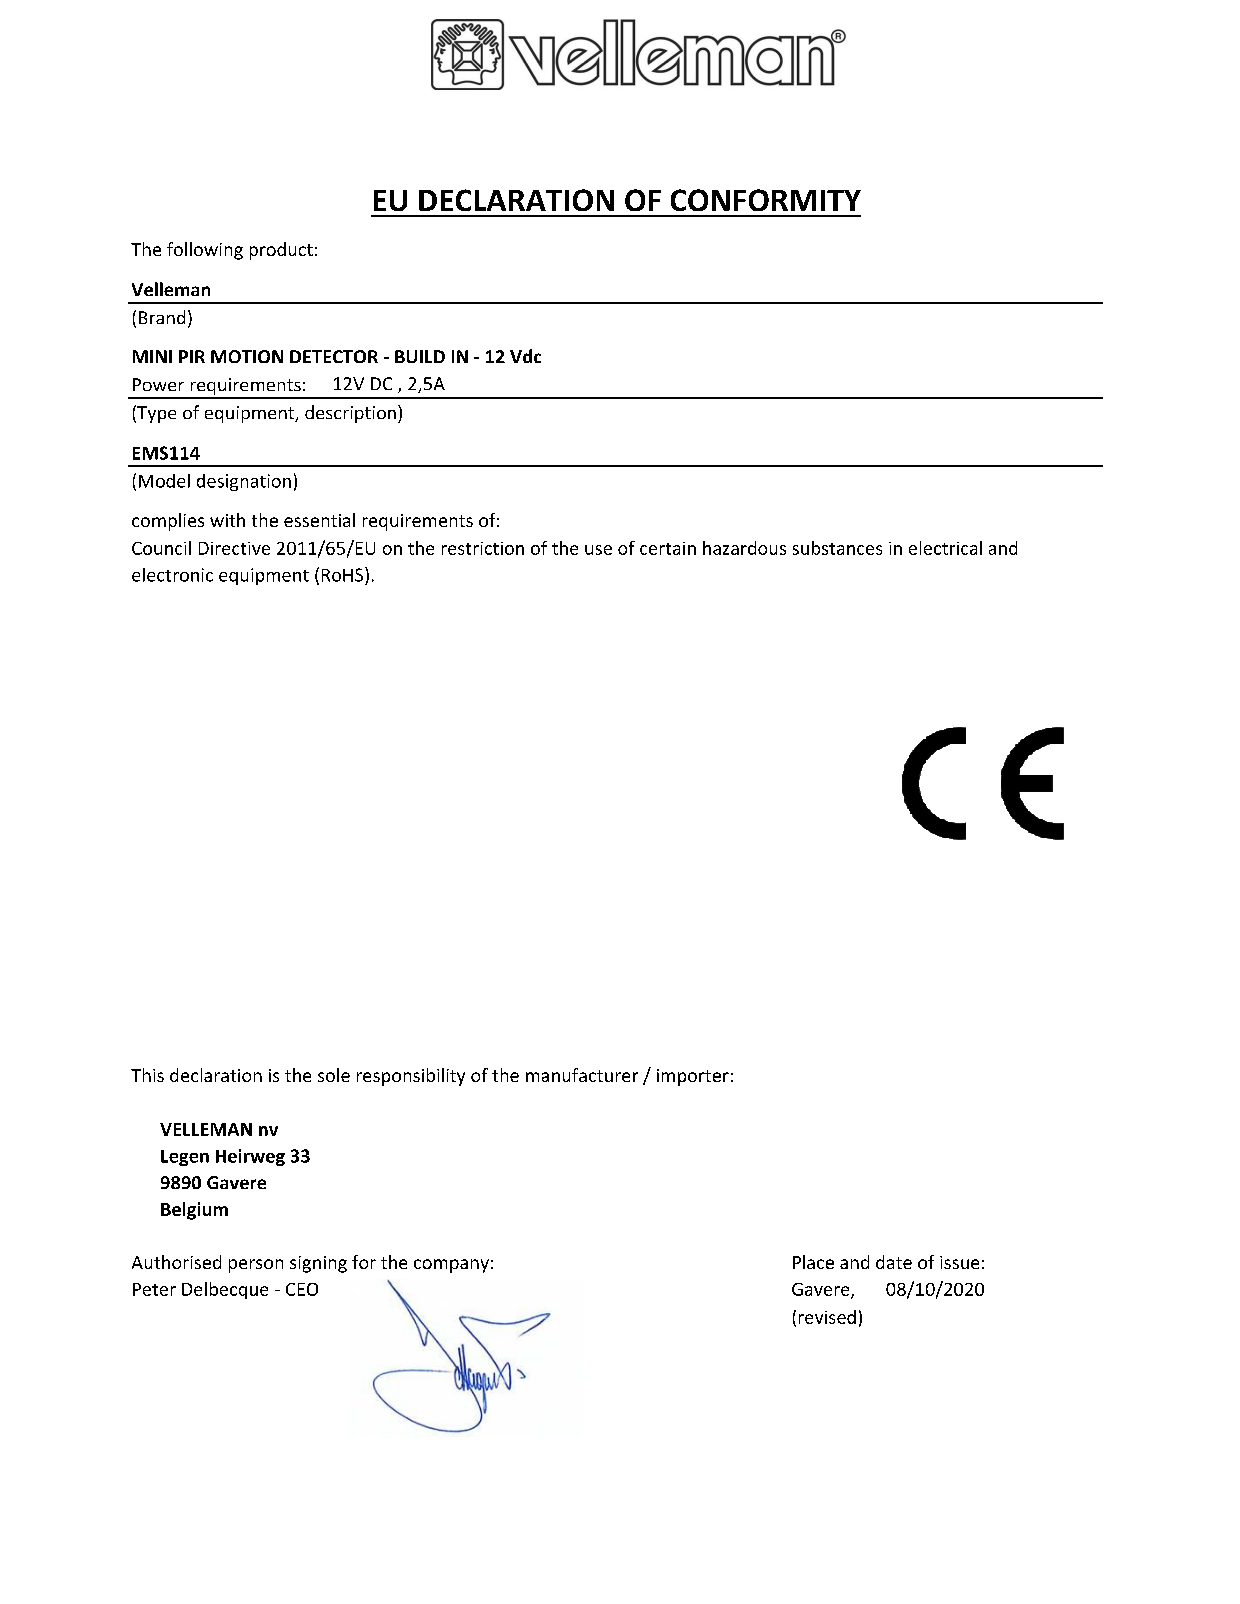 The height and width of the screenshot is (1604, 1240). I want to click on company, so click(451, 1266).
